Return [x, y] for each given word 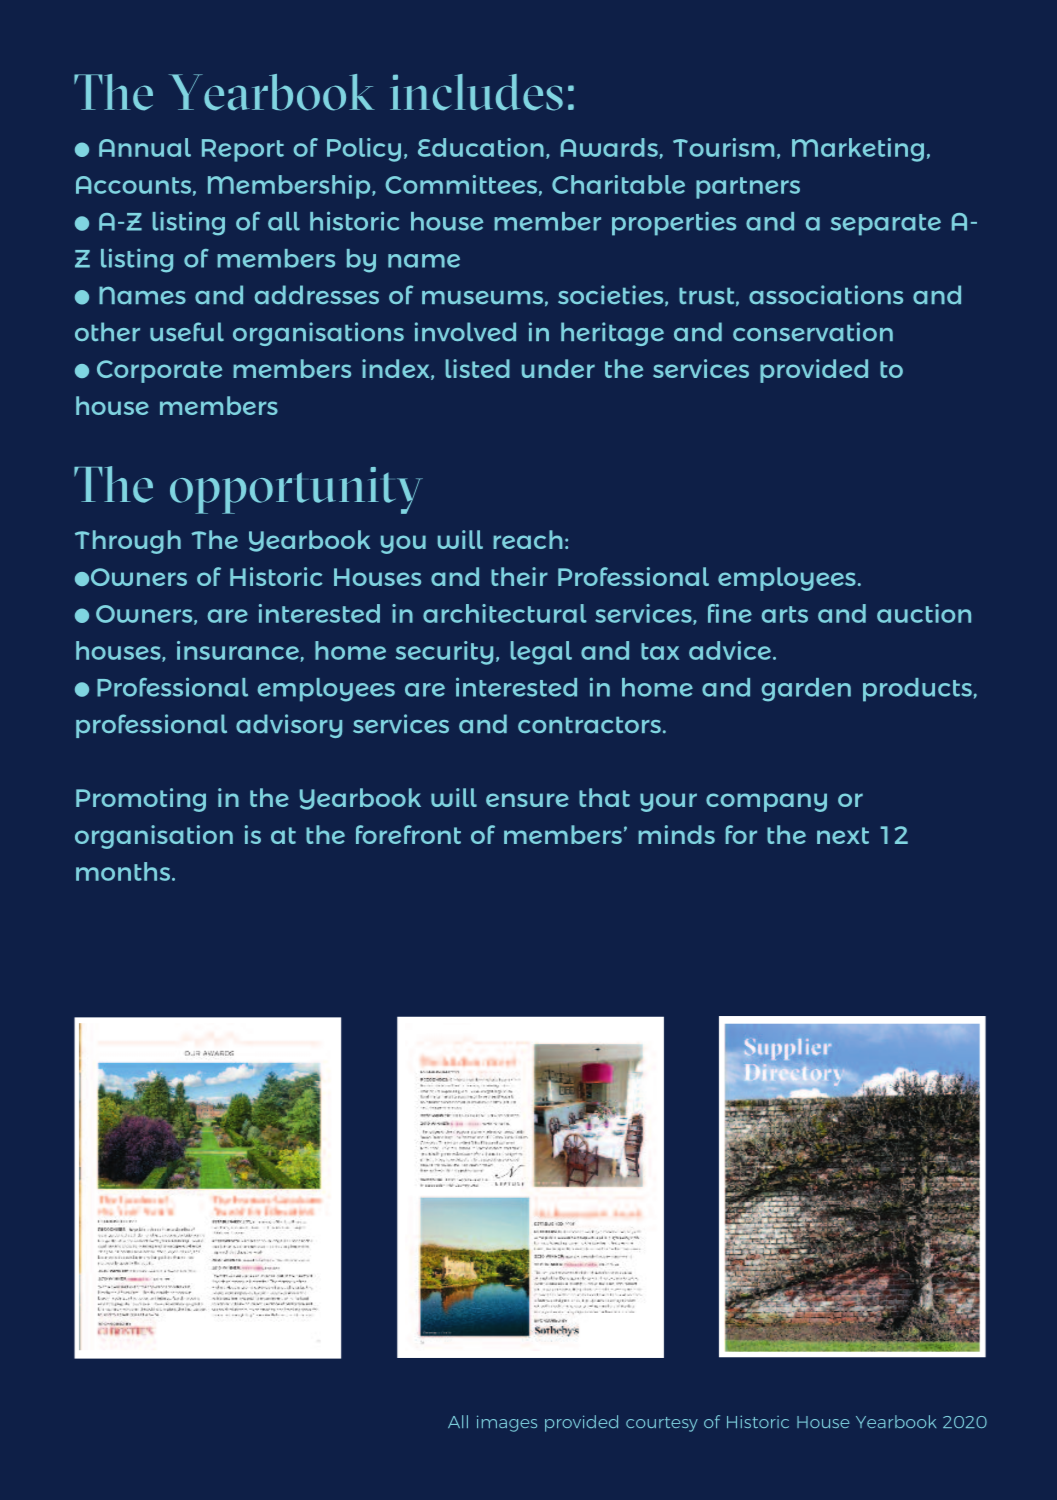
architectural [505, 613]
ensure [527, 800]
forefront [408, 834]
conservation [813, 331]
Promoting [141, 800]
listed [477, 368]
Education [481, 147]
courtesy [662, 1424]
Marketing [858, 150]
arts [785, 614]
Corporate [159, 371]
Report [243, 150]
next [843, 835]
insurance [239, 651]
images [507, 1423]
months [123, 871]
